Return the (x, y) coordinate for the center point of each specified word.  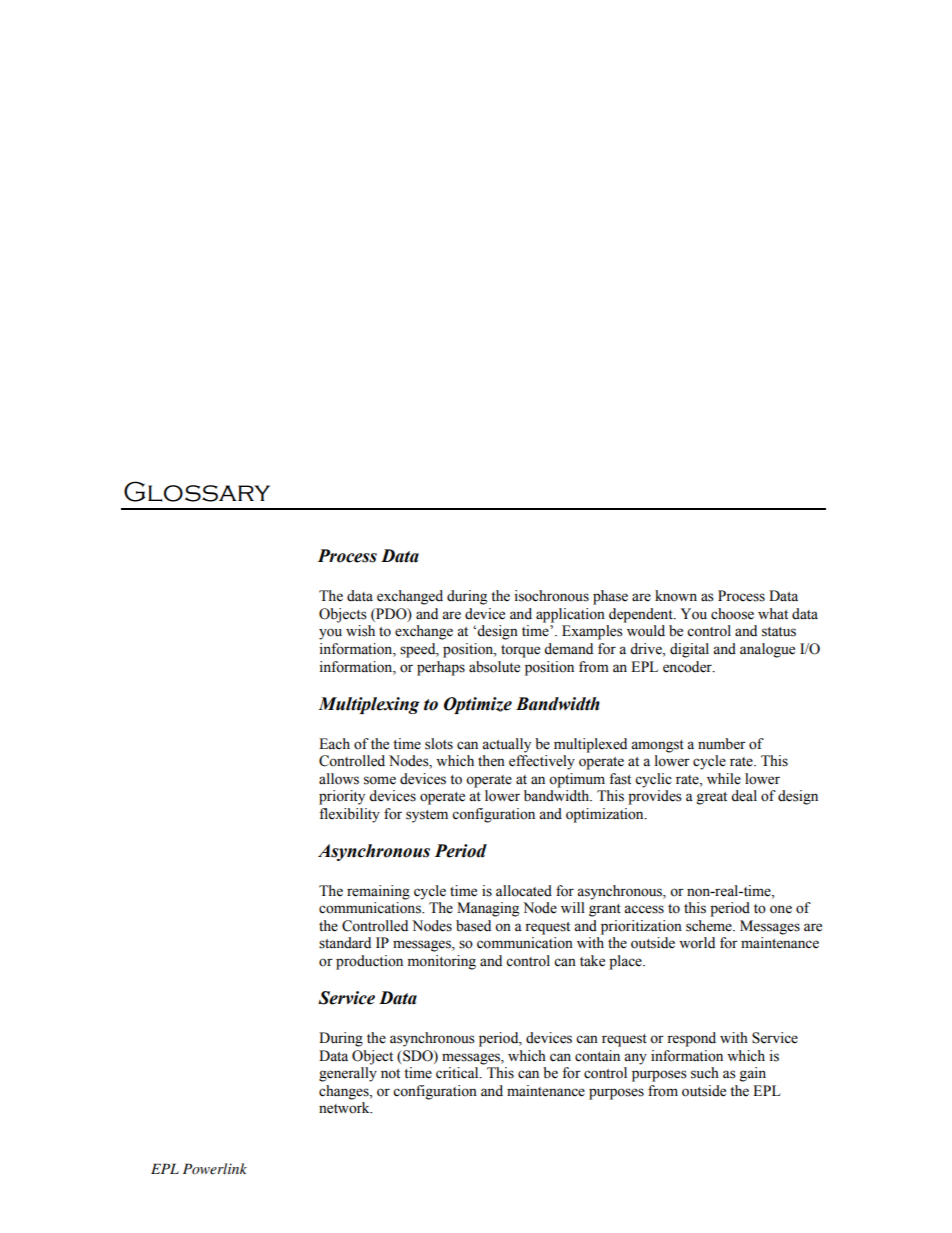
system (427, 816)
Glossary (197, 491)
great (712, 798)
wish (360, 631)
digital (689, 650)
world (697, 943)
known (676, 596)
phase (610, 597)
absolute (494, 667)
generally (348, 1074)
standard (345, 943)
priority (342, 797)
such (705, 1073)
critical (458, 1073)
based (473, 926)
